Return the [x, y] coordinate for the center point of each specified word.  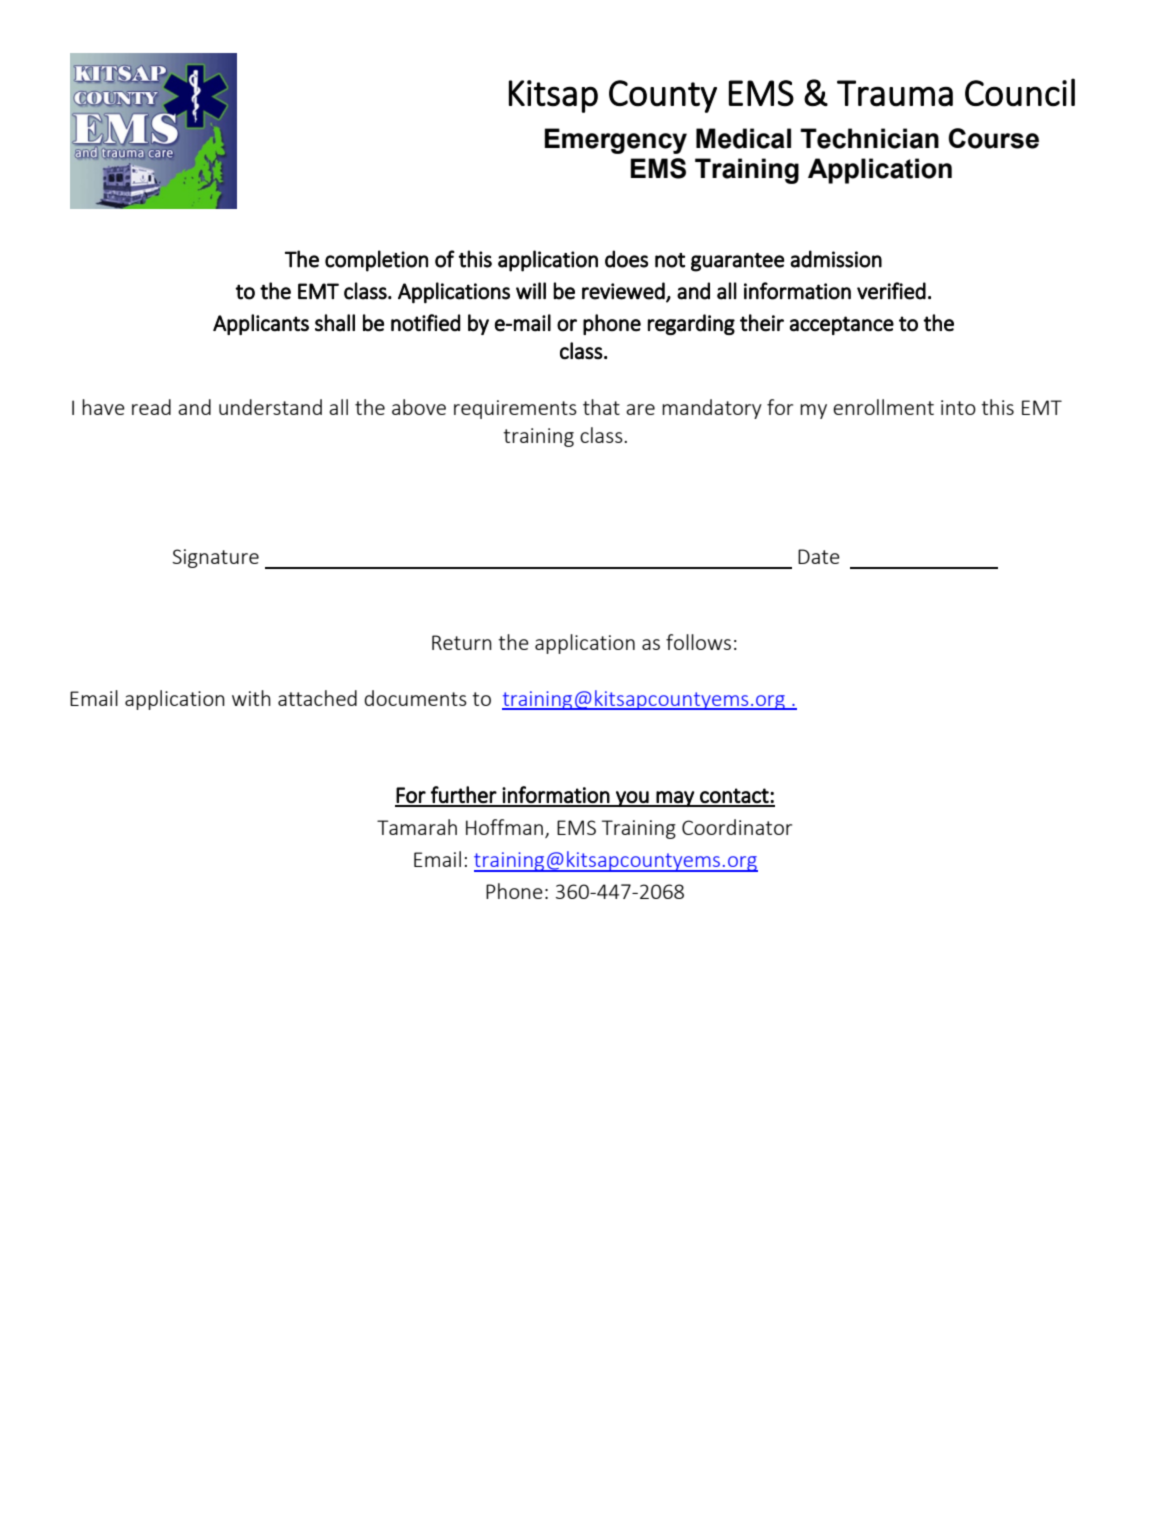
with [251, 698]
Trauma [895, 93]
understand [270, 407]
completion [376, 261]
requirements [515, 409]
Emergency [616, 141]
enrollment [883, 407]
